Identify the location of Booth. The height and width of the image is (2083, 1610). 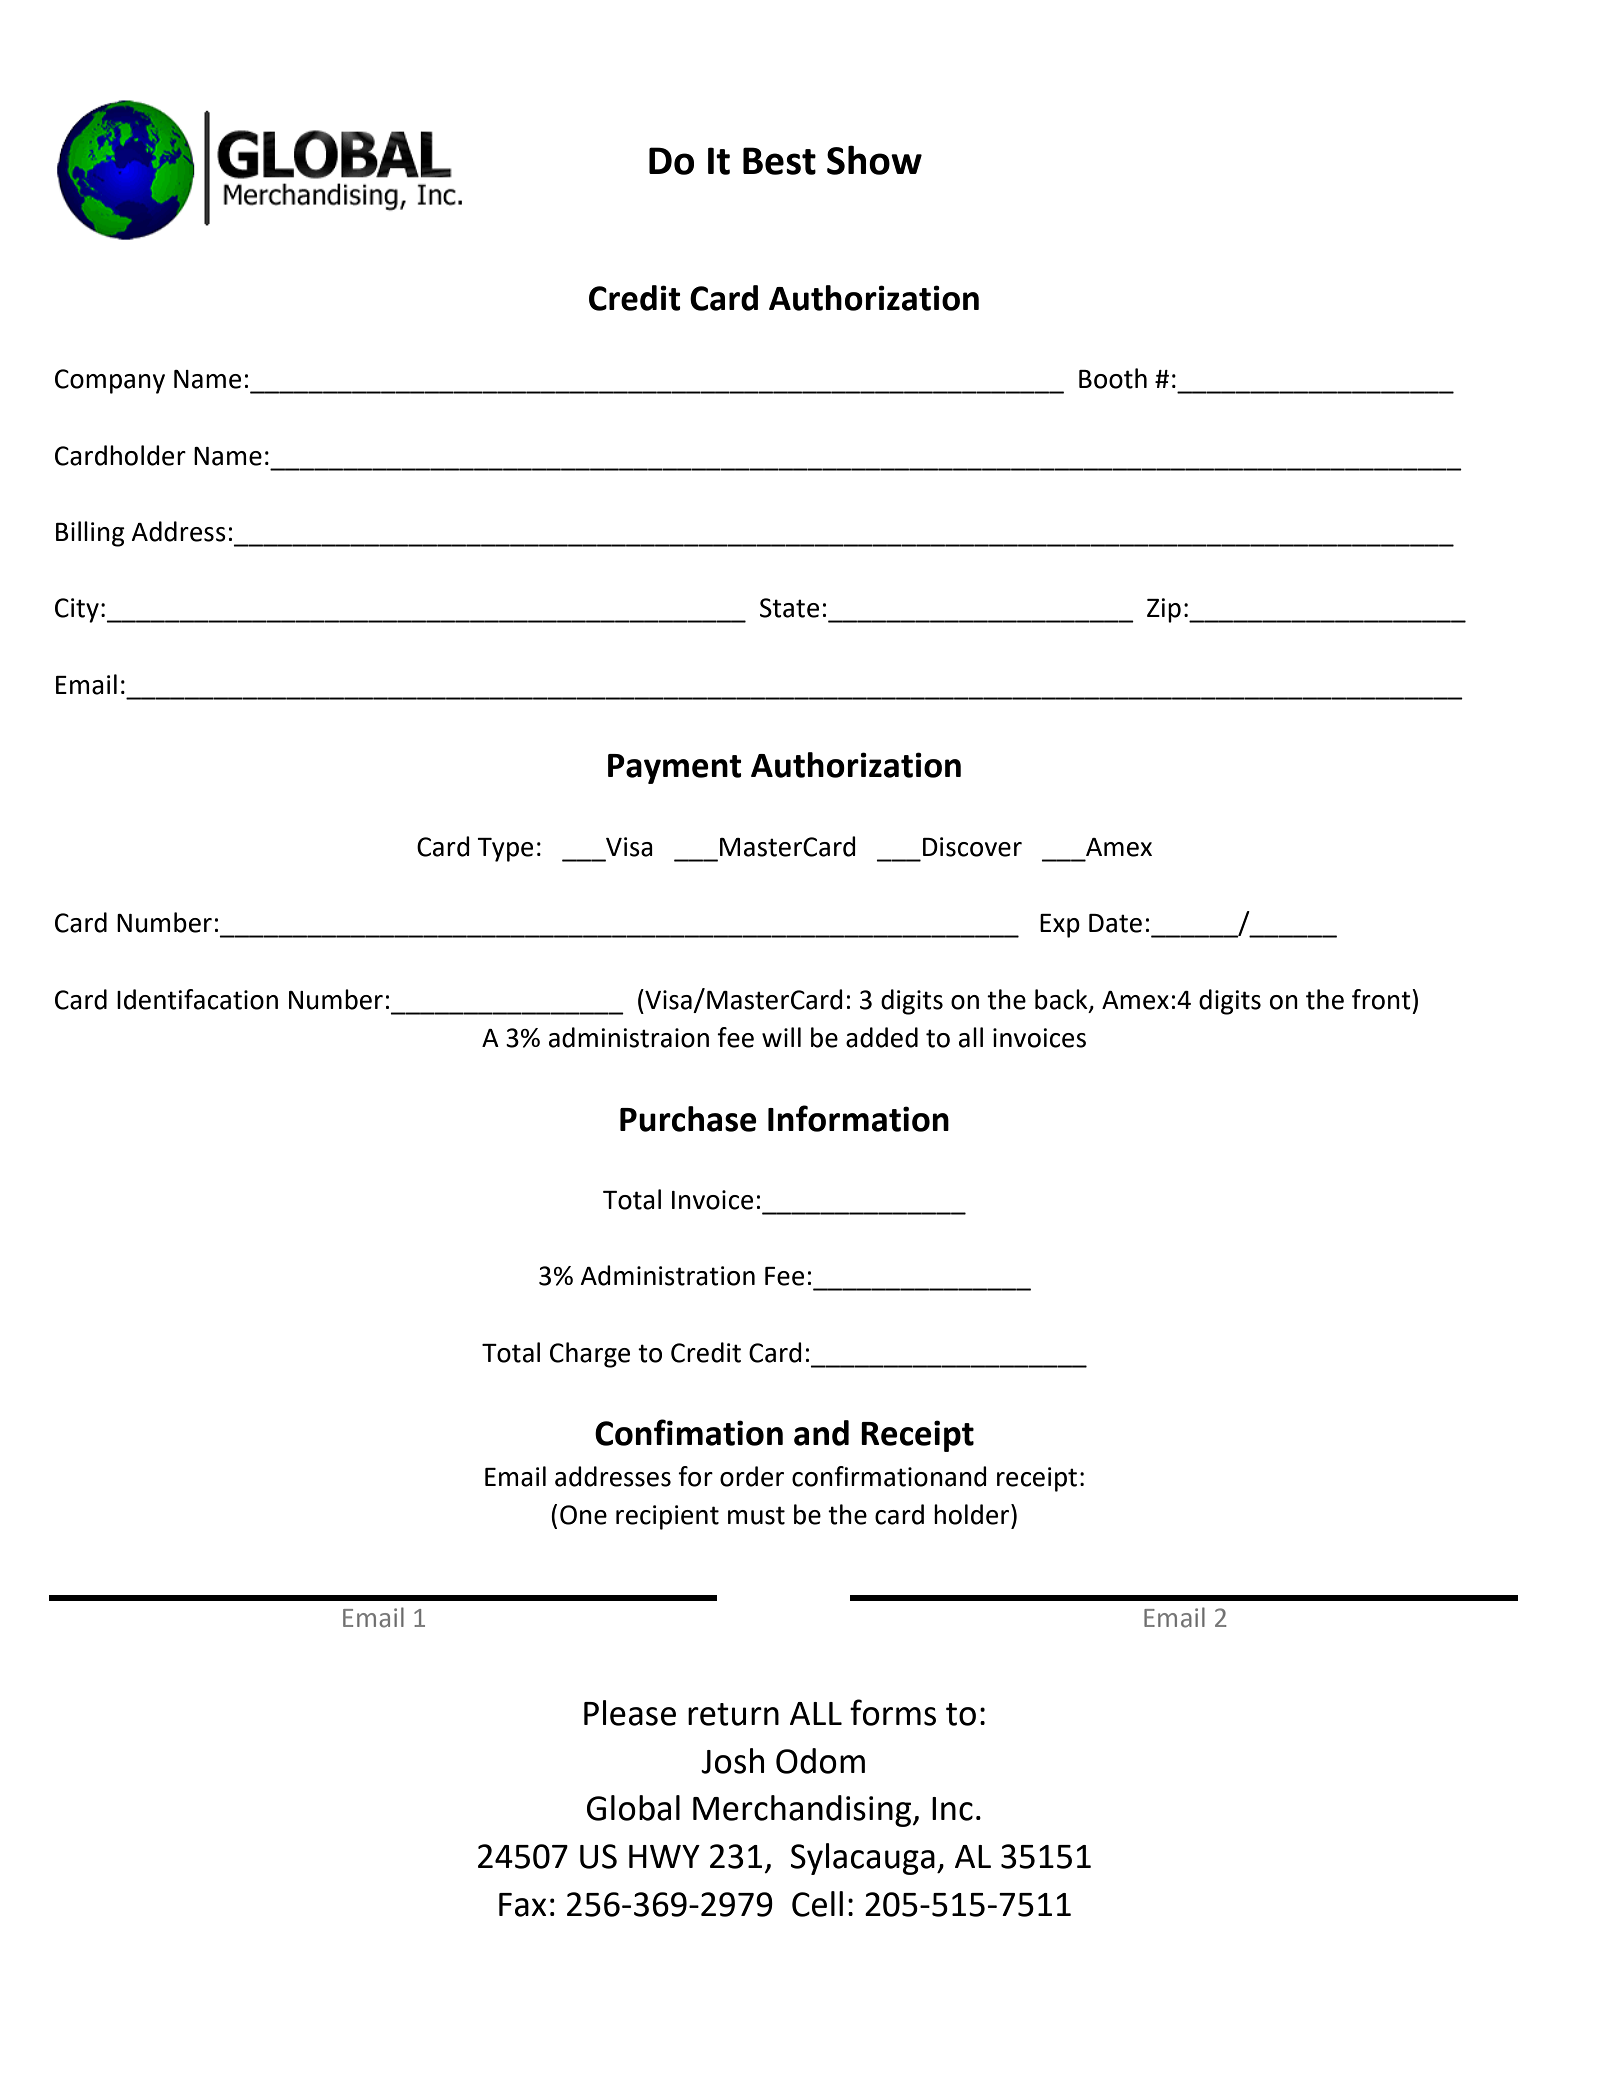
(1113, 378).
